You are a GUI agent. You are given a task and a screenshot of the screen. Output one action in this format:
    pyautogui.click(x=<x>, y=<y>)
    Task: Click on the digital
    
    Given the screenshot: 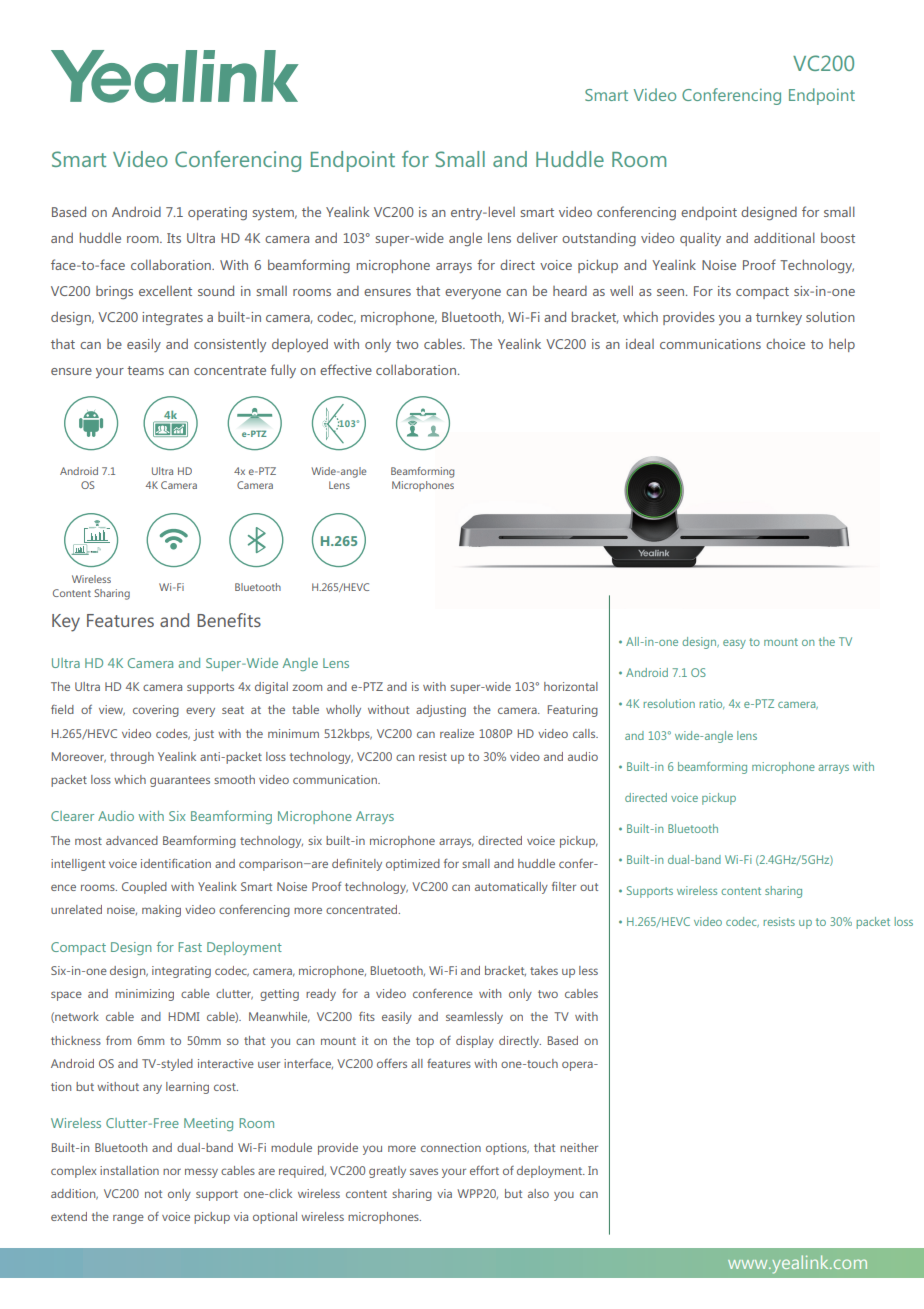 What is the action you would take?
    pyautogui.click(x=271, y=688)
